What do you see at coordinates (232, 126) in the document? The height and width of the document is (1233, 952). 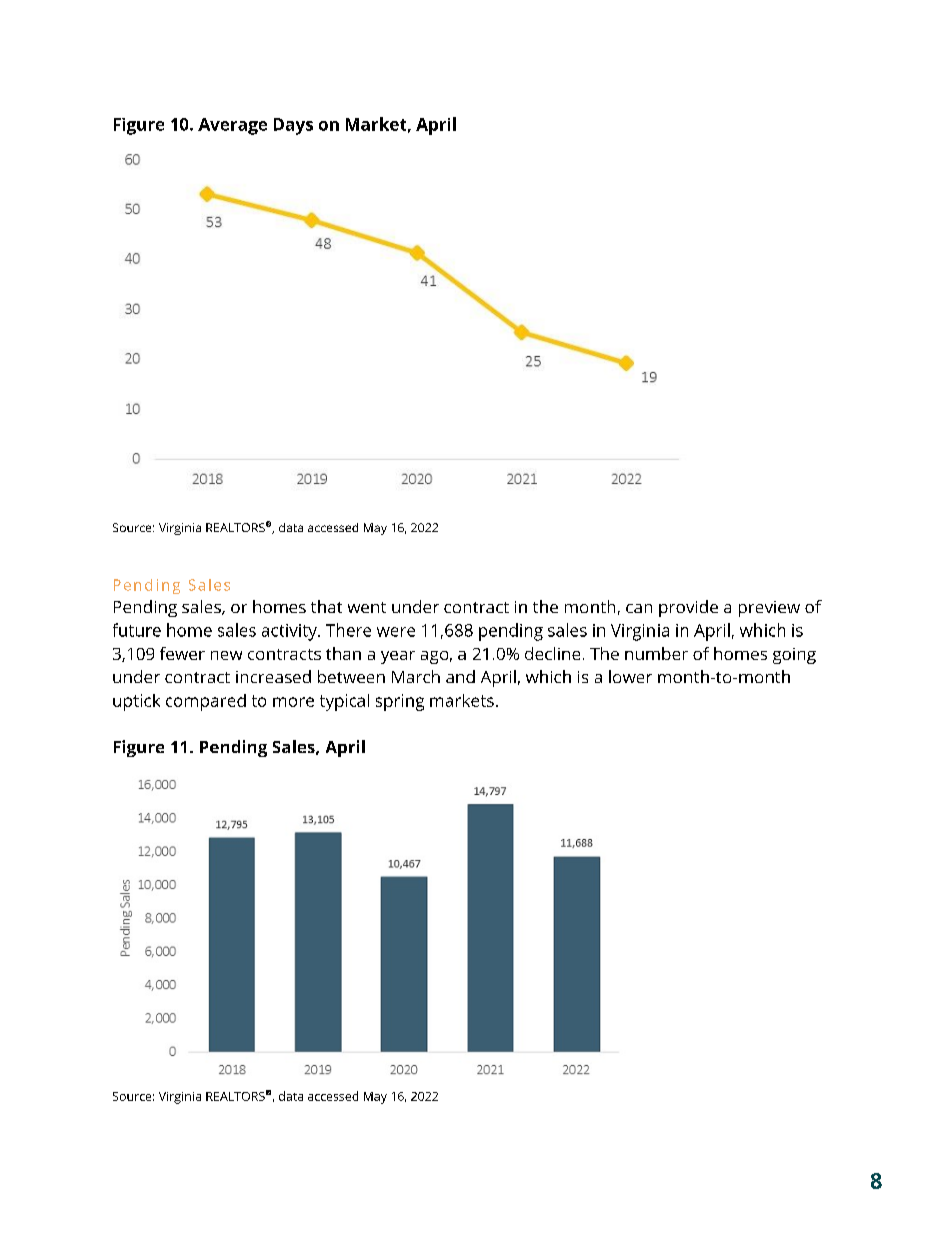 I see `Average` at bounding box center [232, 126].
